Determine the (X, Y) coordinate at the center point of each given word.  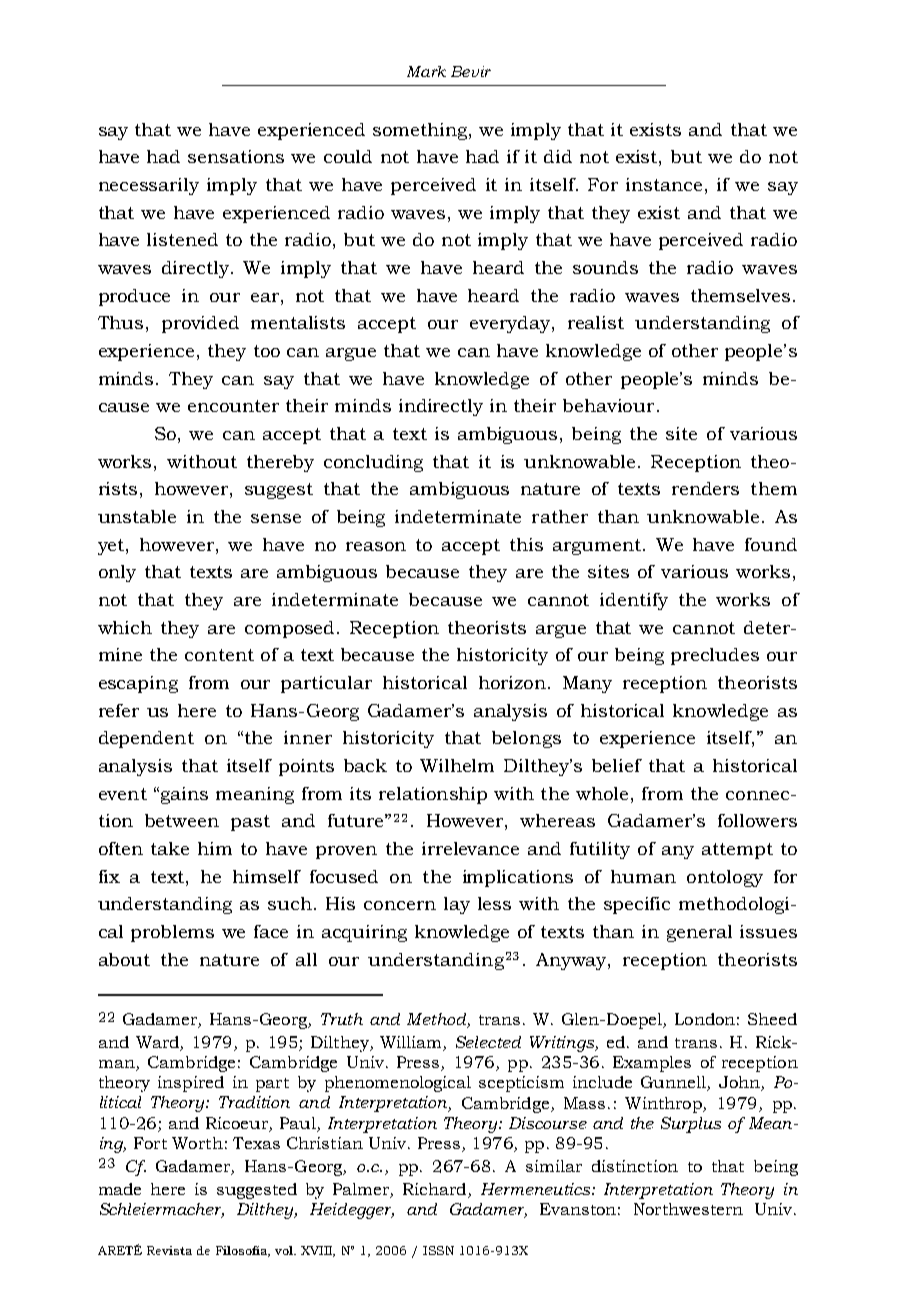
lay (457, 905)
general (699, 933)
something (421, 131)
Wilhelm (457, 765)
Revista (169, 1250)
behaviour (608, 405)
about (124, 959)
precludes (715, 656)
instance (664, 184)
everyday (511, 324)
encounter (233, 406)
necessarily (149, 186)
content (219, 655)
